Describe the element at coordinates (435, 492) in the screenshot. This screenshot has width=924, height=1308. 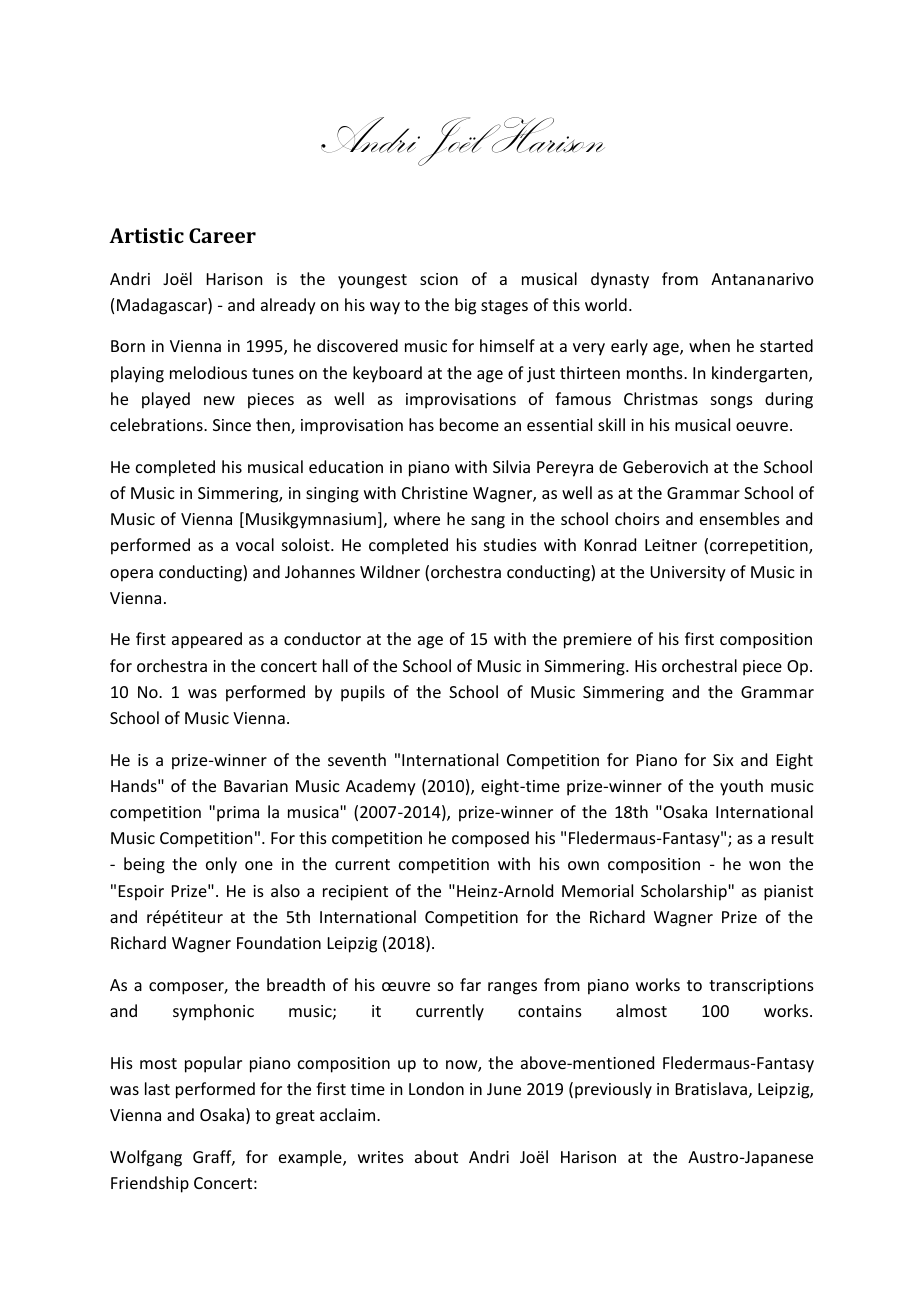
I see `Christine` at that location.
